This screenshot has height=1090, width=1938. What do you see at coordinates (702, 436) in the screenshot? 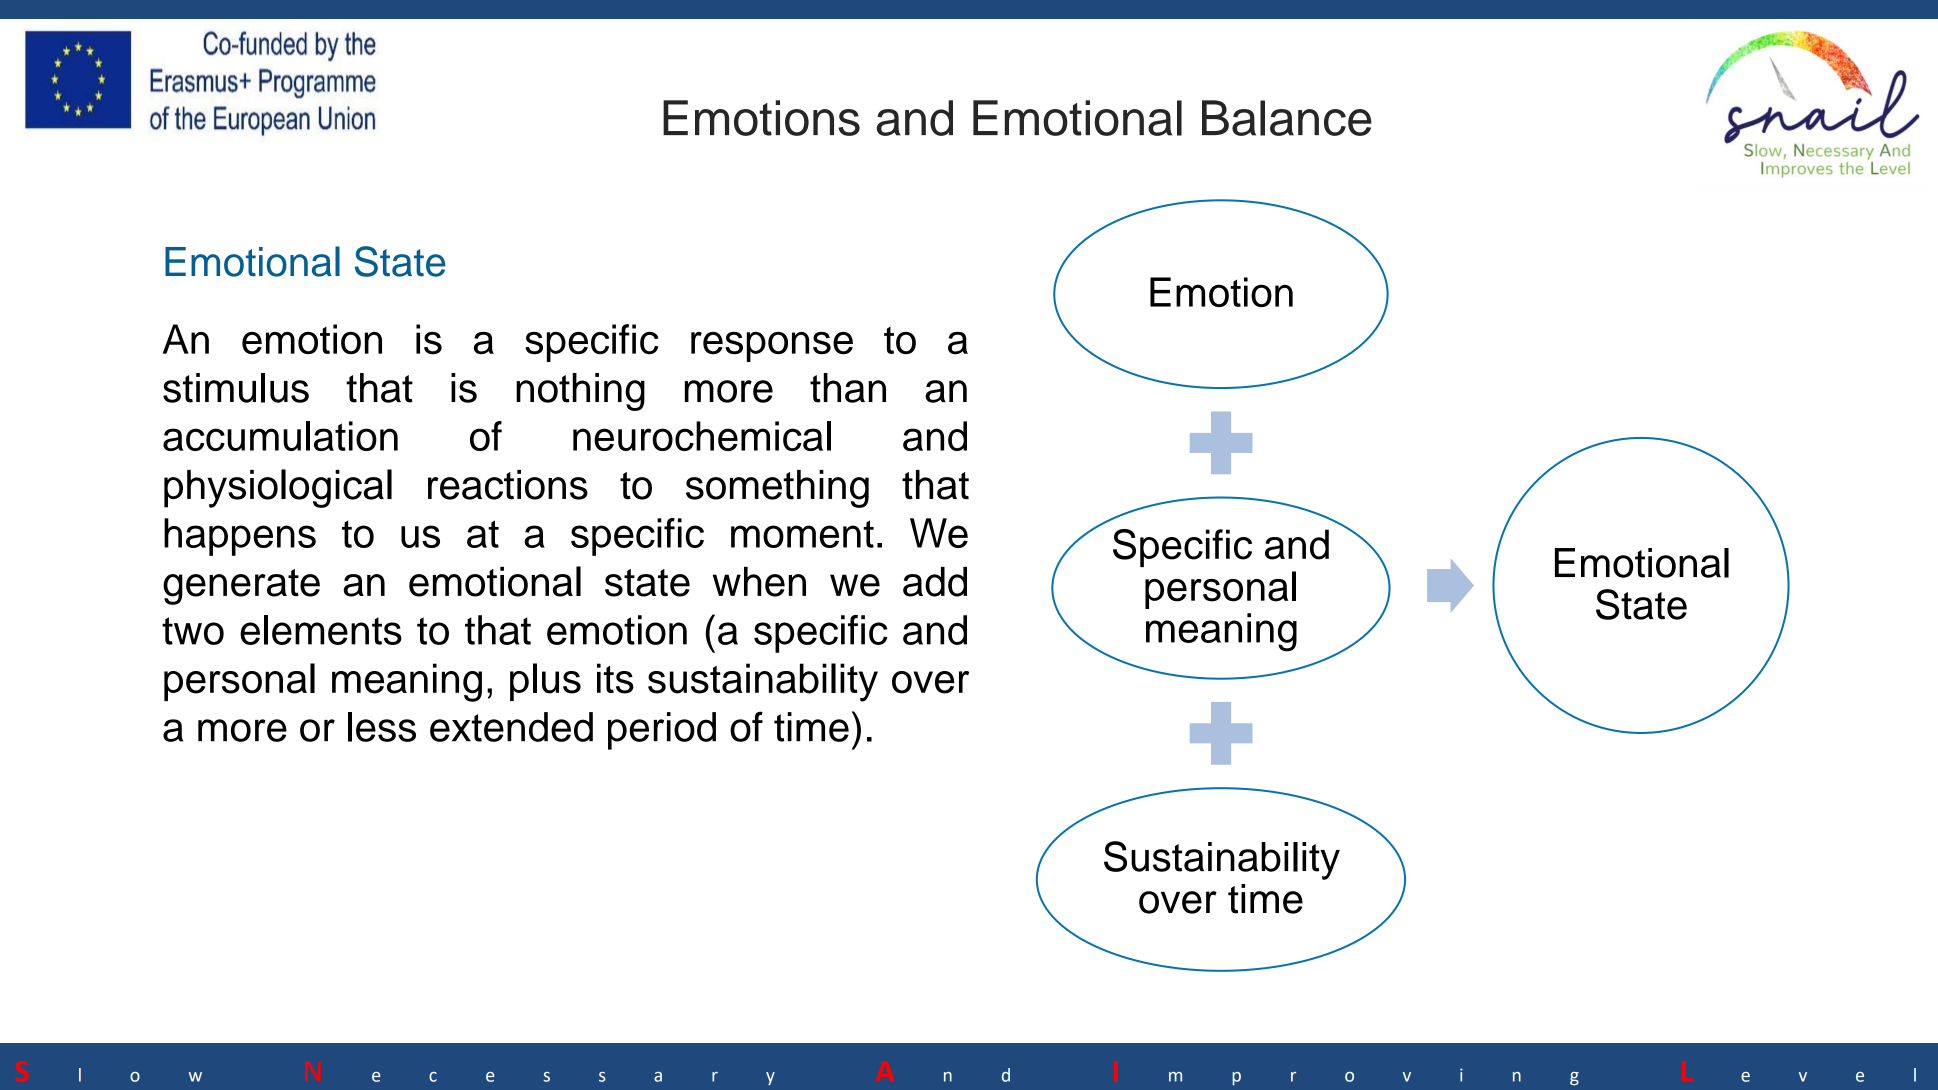
I see `neurochemical` at bounding box center [702, 436].
